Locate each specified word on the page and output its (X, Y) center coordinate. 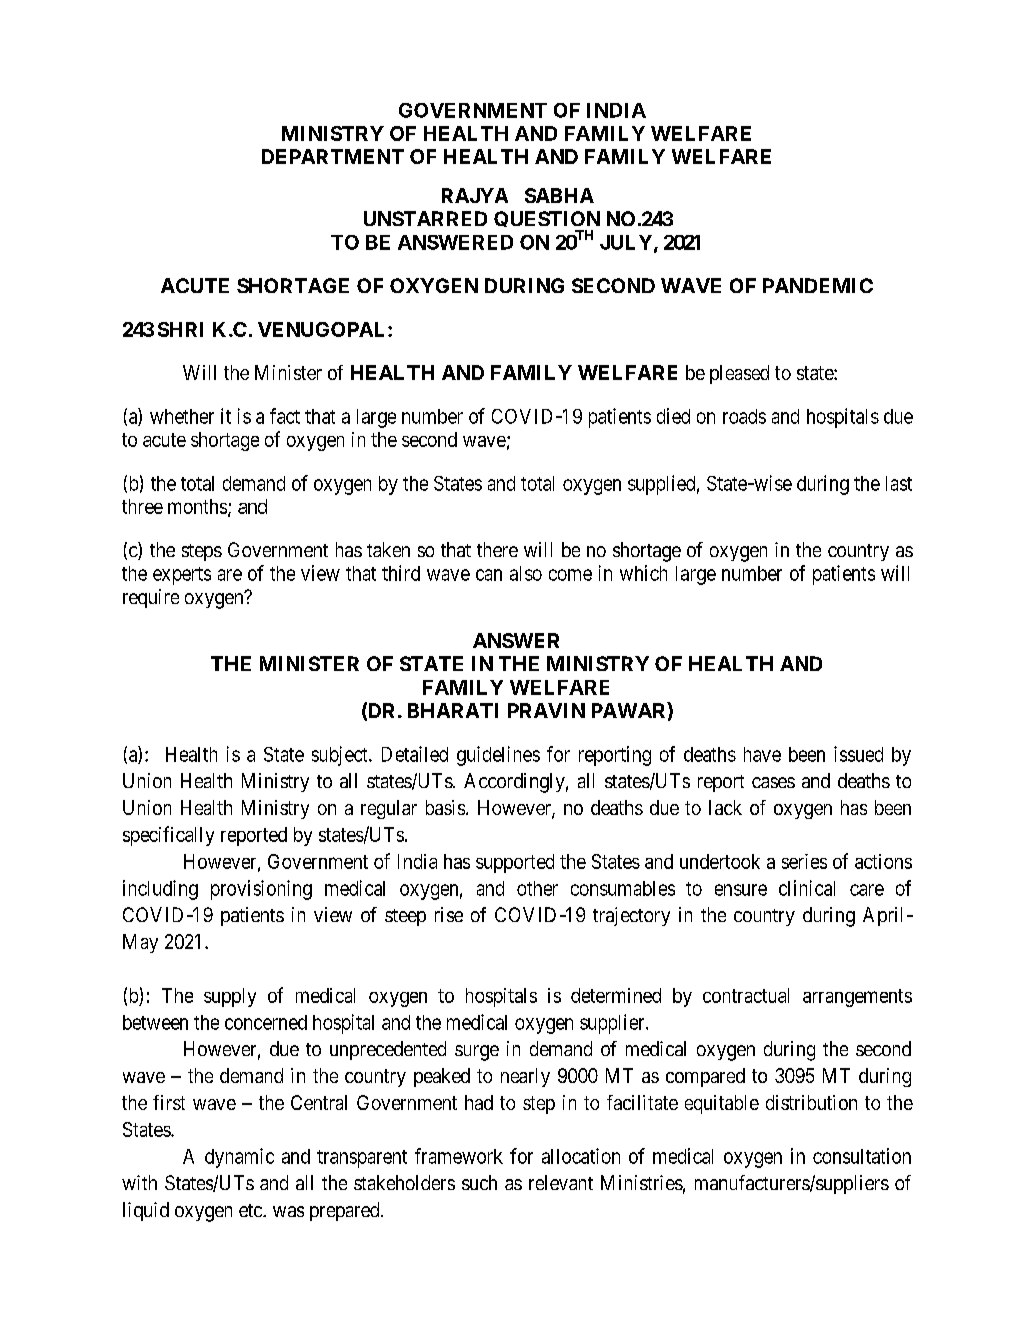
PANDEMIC (818, 285)
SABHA (559, 195)
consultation (862, 1156)
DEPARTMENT (333, 156)
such (479, 1182)
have (762, 754)
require (151, 598)
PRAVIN (546, 710)
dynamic (239, 1158)
